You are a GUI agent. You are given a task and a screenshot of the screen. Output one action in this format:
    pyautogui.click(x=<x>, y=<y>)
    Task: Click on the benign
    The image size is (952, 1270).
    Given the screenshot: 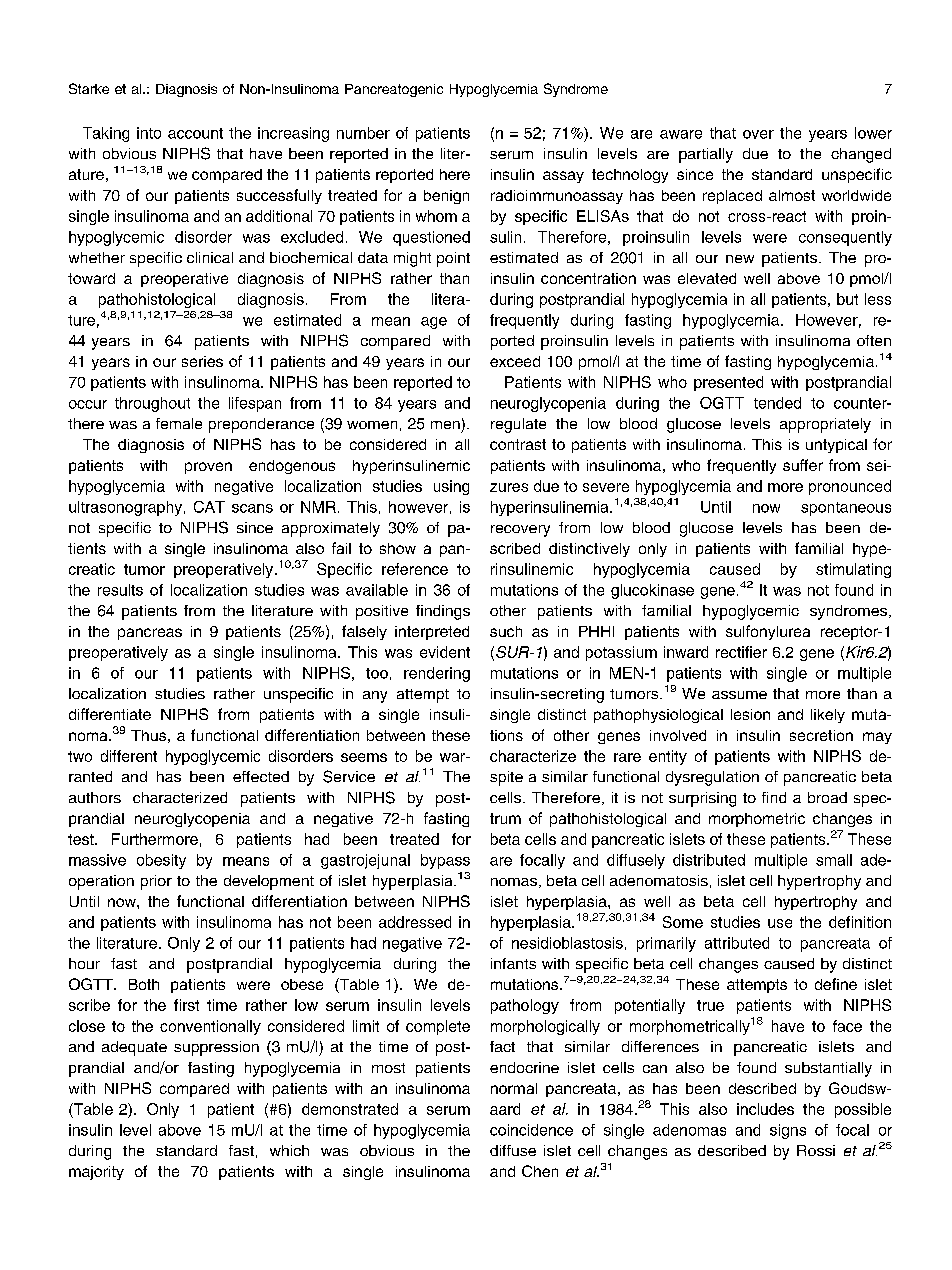 What is the action you would take?
    pyautogui.click(x=446, y=197)
